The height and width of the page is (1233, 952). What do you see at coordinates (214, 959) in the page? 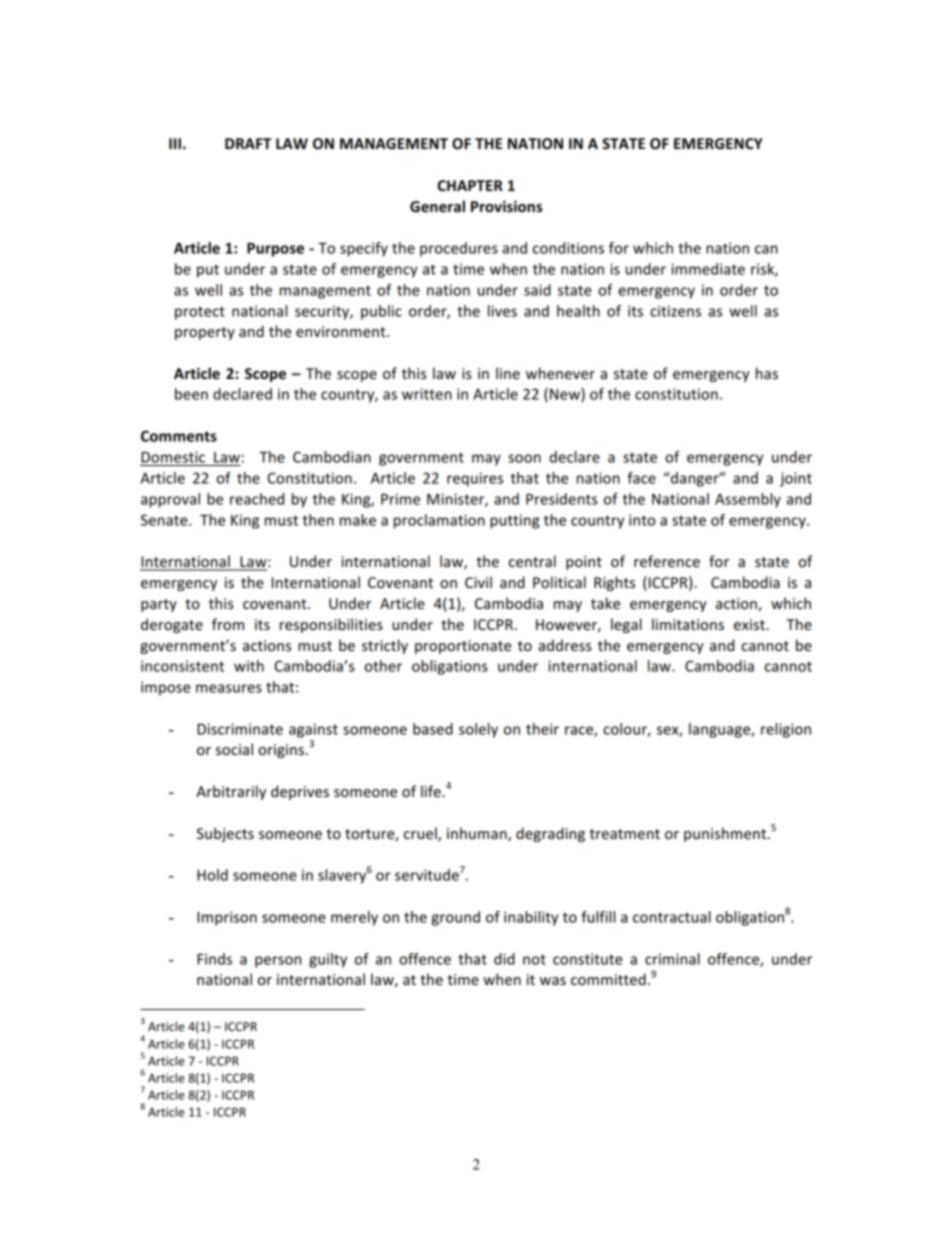
I see `Finds` at bounding box center [214, 959].
